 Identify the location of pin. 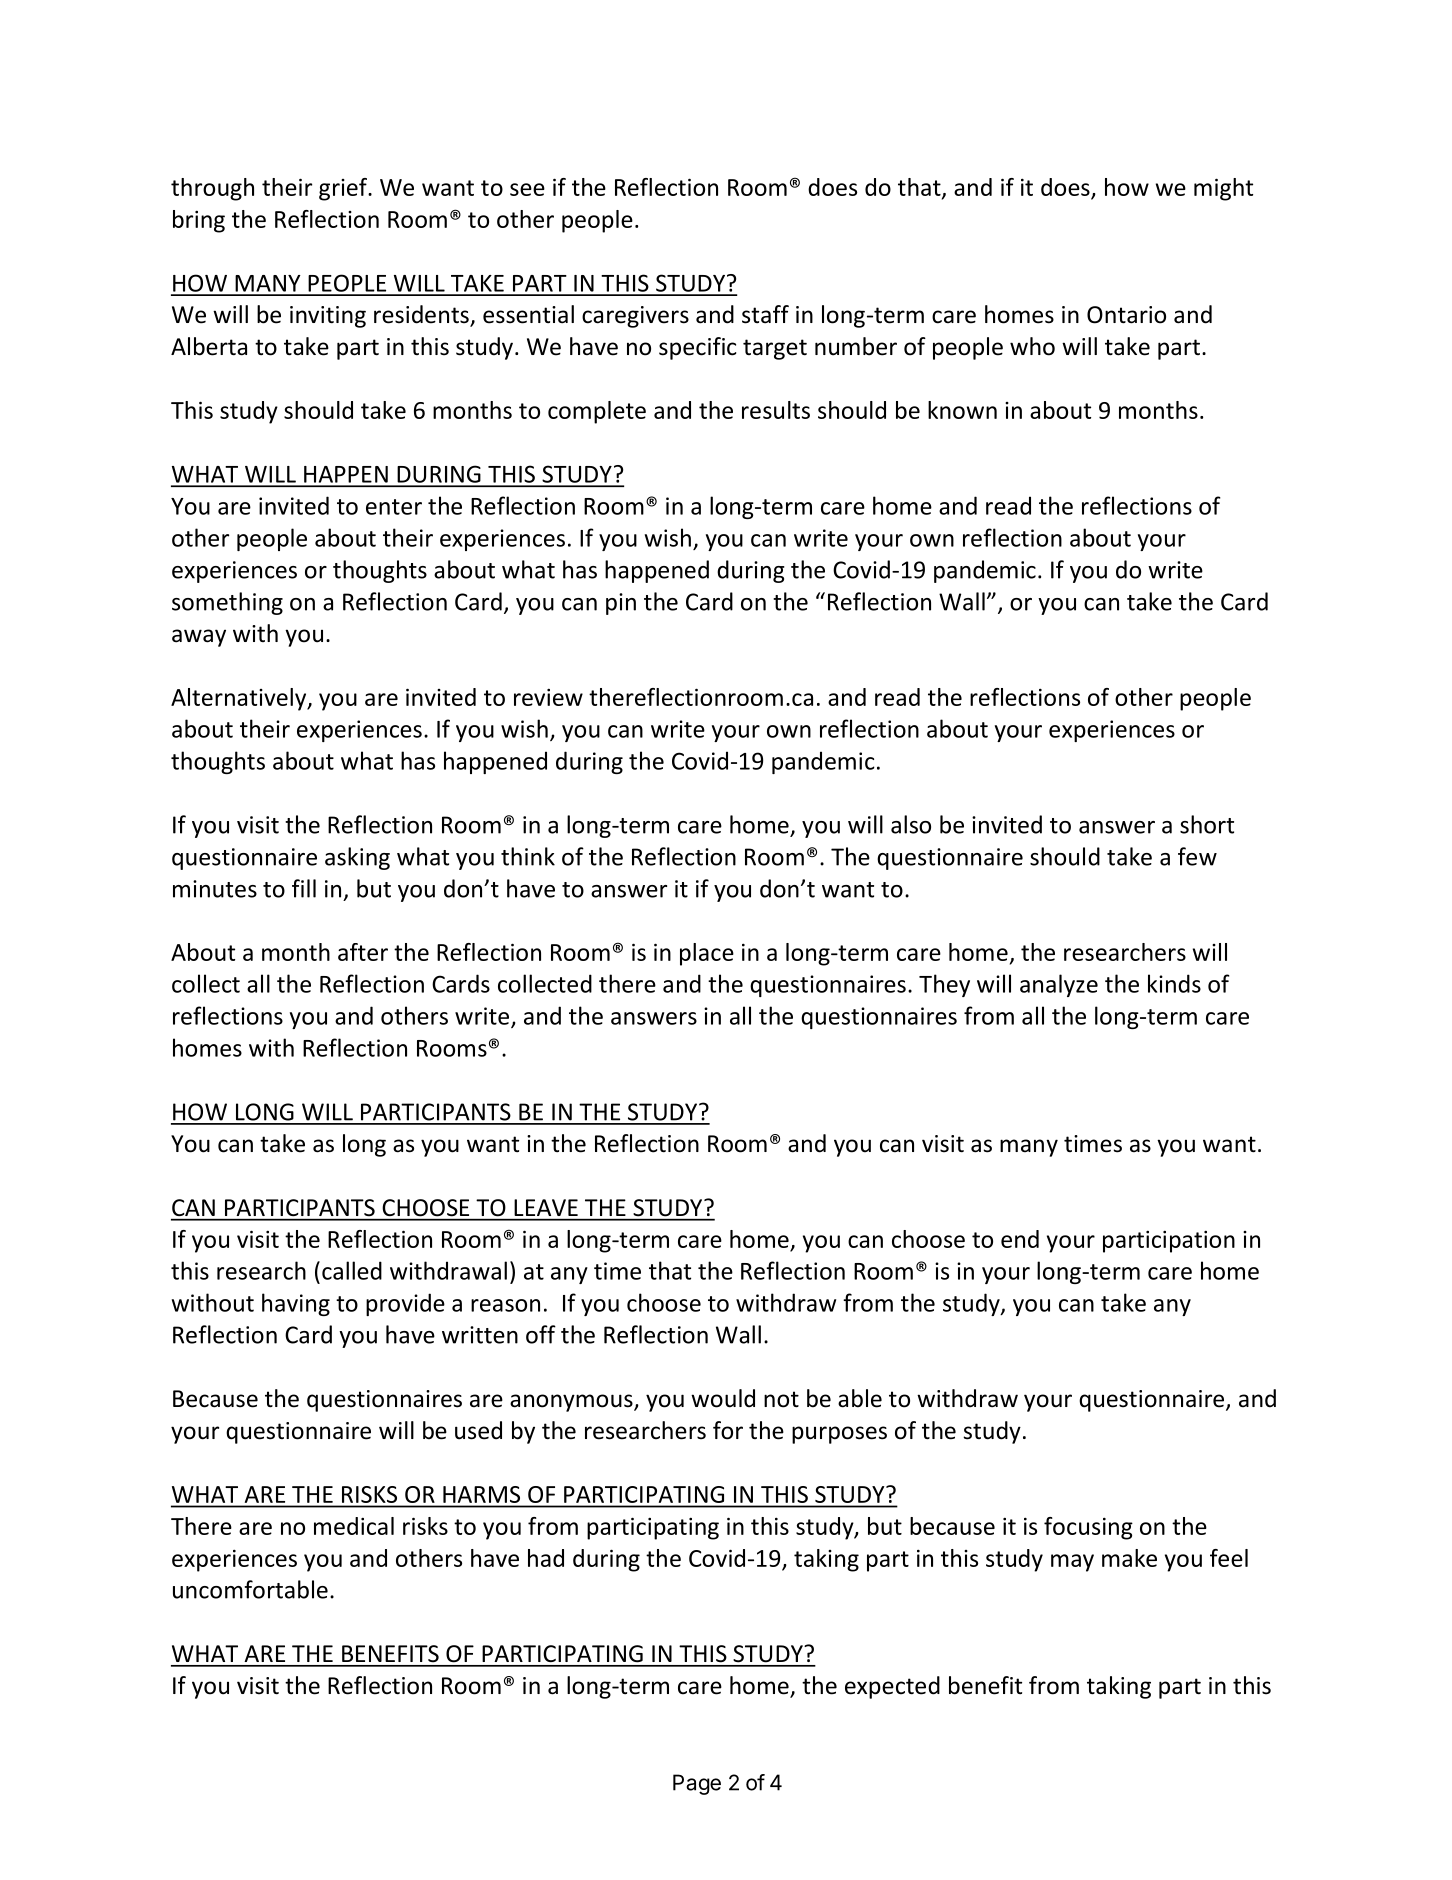
(621, 604).
